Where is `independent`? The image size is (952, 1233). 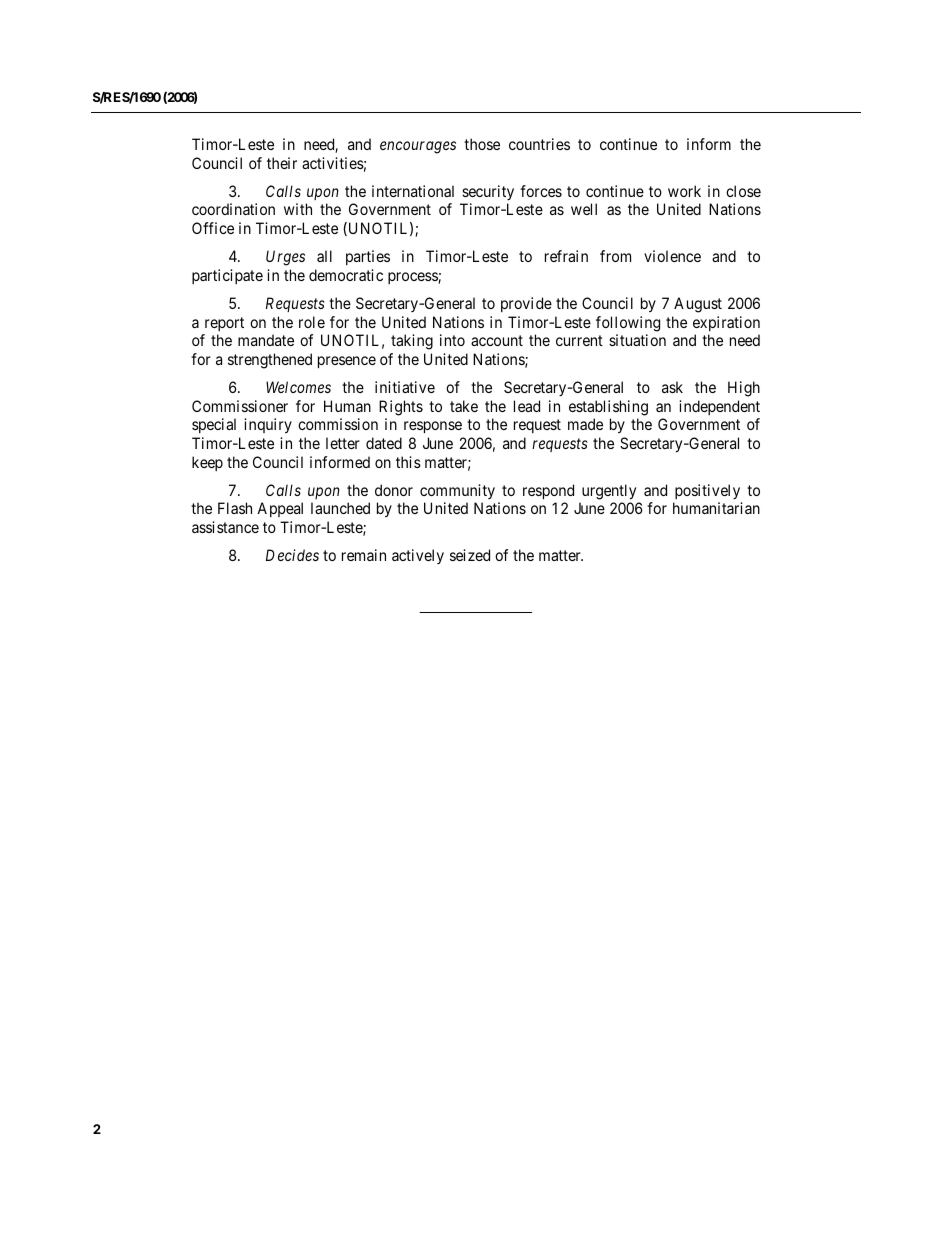 independent is located at coordinates (719, 407).
